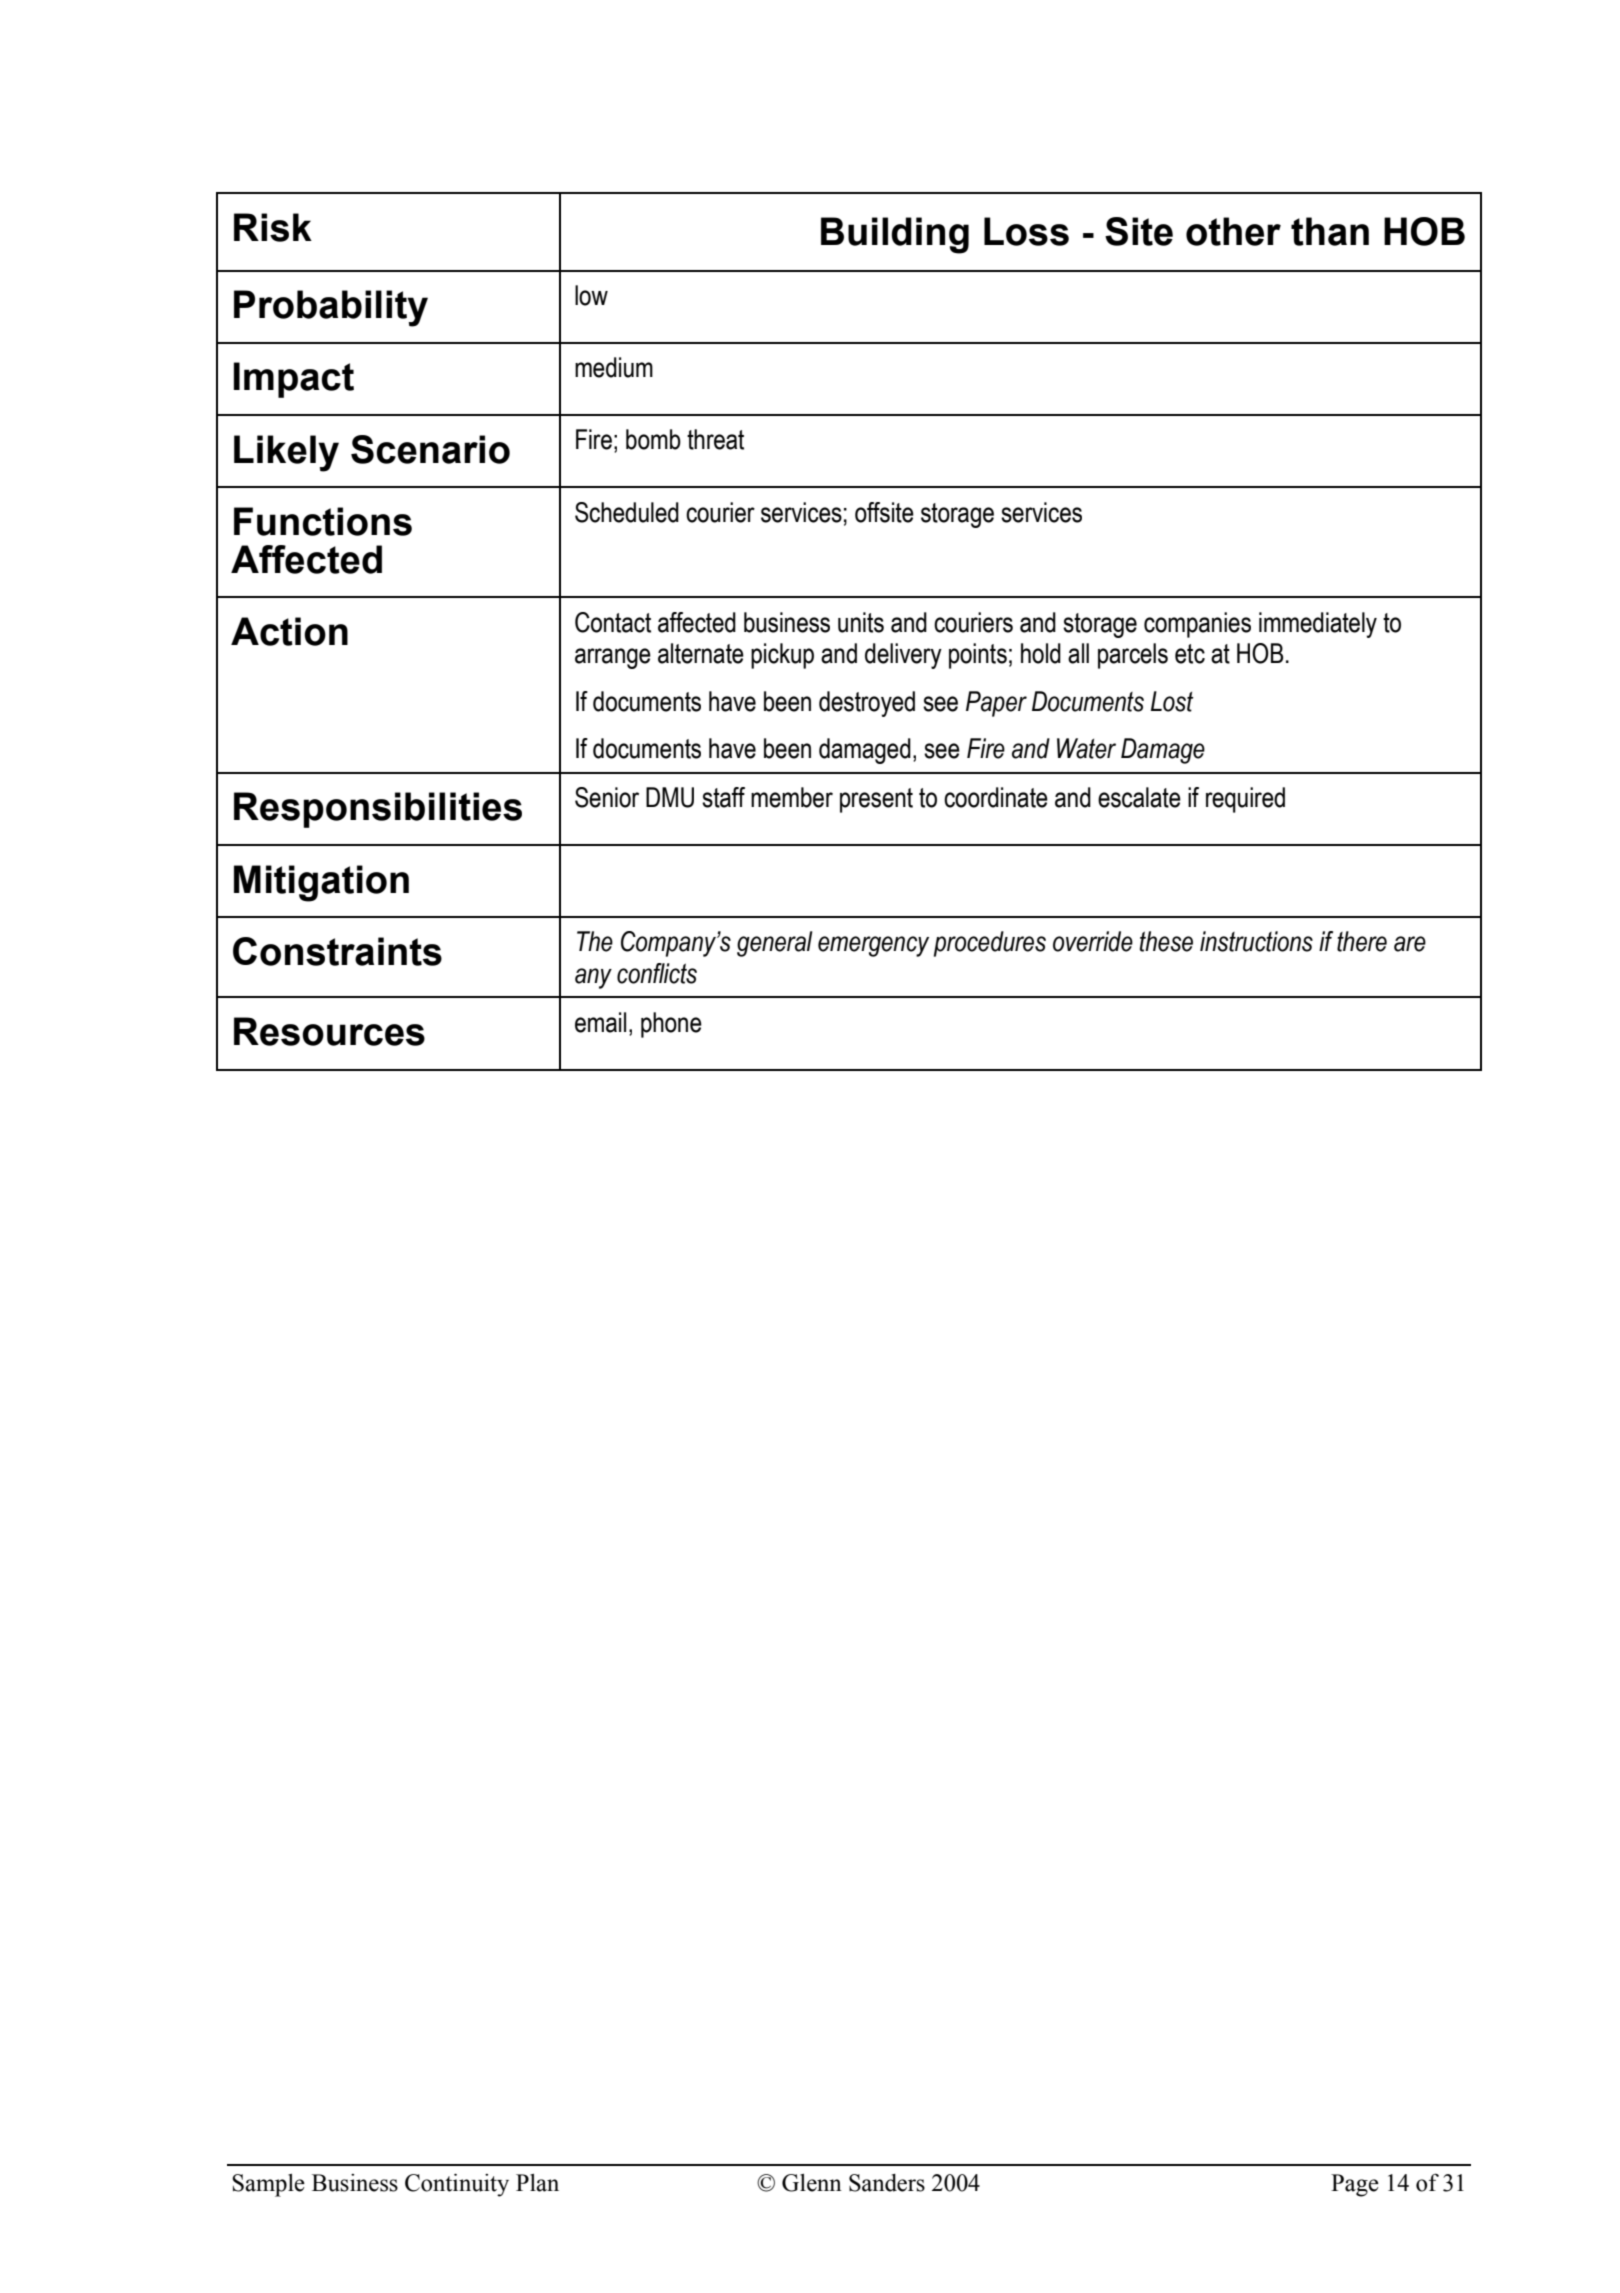  What do you see at coordinates (861, 622) in the screenshot?
I see `units` at bounding box center [861, 622].
